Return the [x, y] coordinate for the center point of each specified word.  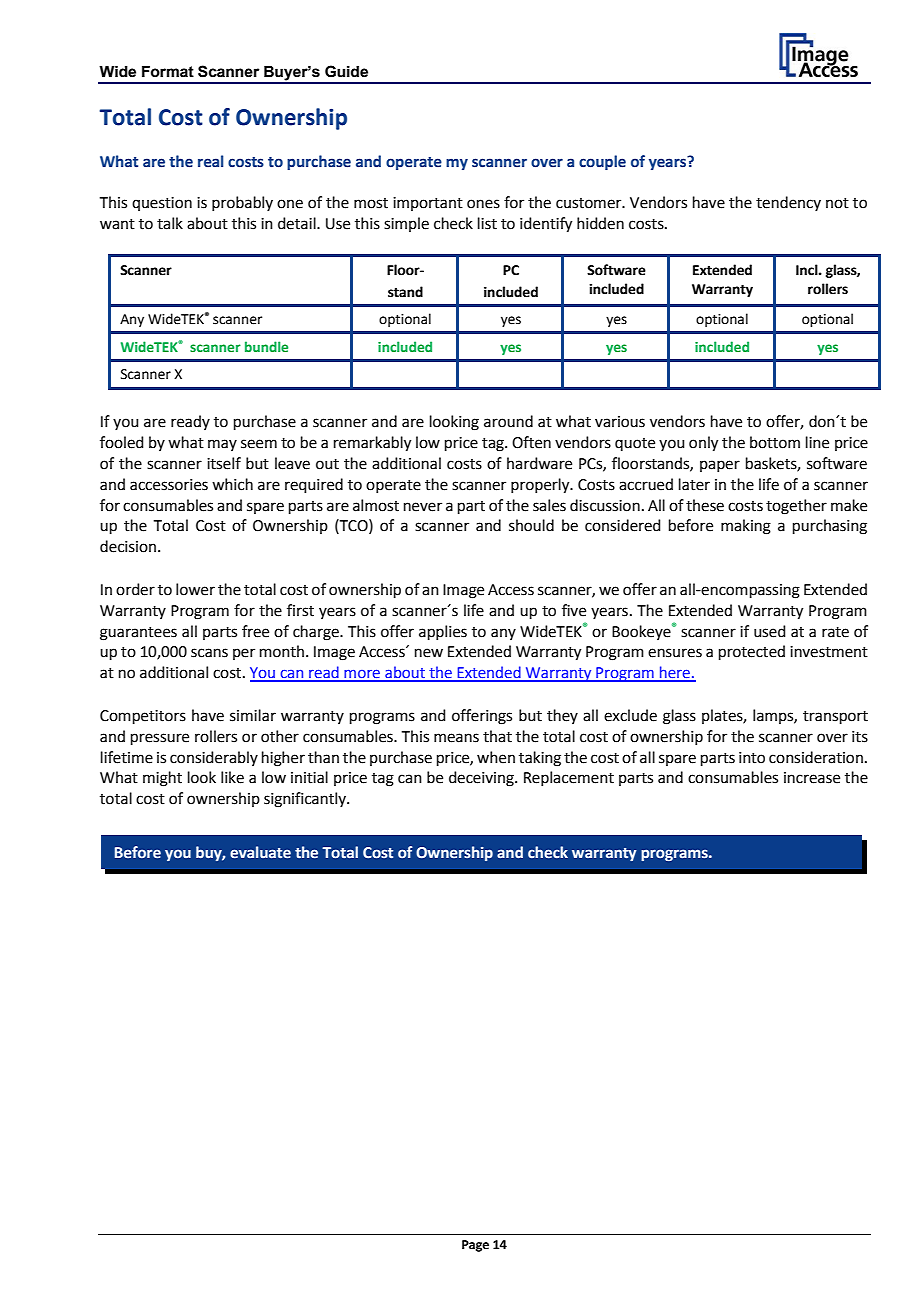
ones [483, 204]
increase [812, 778]
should [531, 525]
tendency [788, 203]
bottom [775, 442]
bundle [266, 346]
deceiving [482, 779]
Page [475, 1246]
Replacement [569, 778]
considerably [214, 758]
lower [195, 589]
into [752, 758]
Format [168, 72]
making [746, 527]
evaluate [260, 852]
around [508, 421]
